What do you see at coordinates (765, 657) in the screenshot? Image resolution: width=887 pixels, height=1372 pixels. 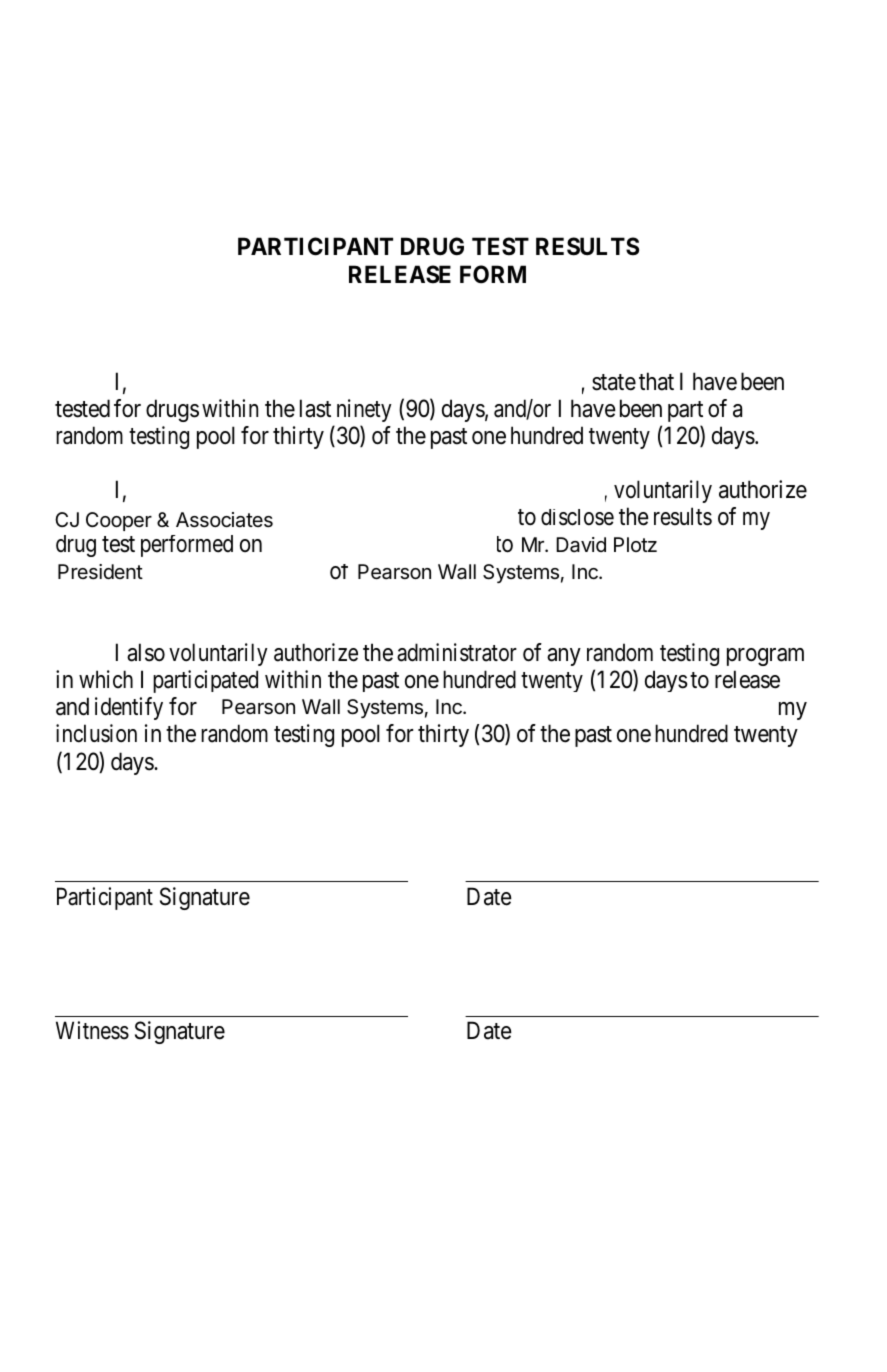 I see `program` at bounding box center [765, 657].
